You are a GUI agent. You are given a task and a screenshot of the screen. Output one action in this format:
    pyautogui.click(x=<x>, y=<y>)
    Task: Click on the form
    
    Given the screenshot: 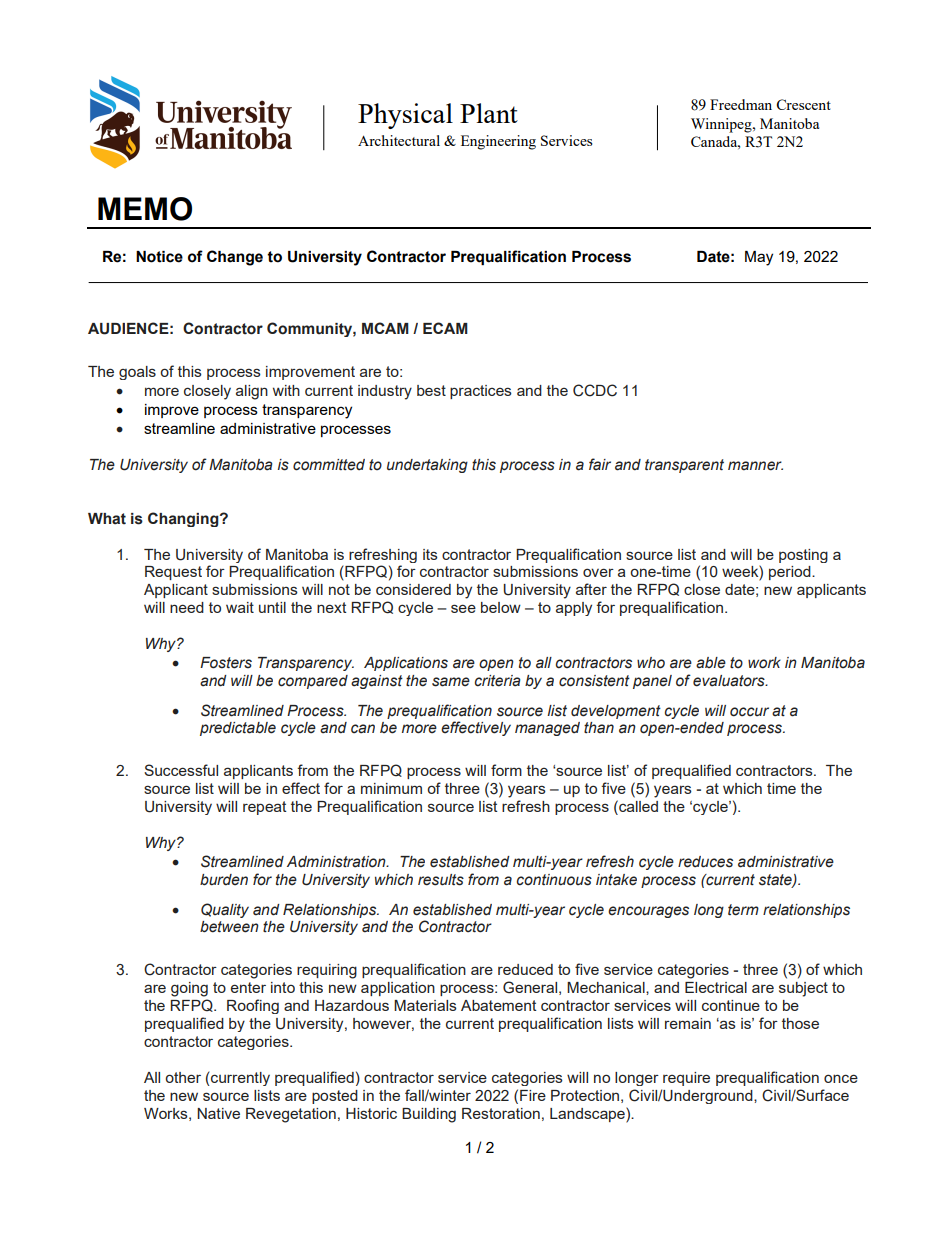 What is the action you would take?
    pyautogui.click(x=506, y=770)
